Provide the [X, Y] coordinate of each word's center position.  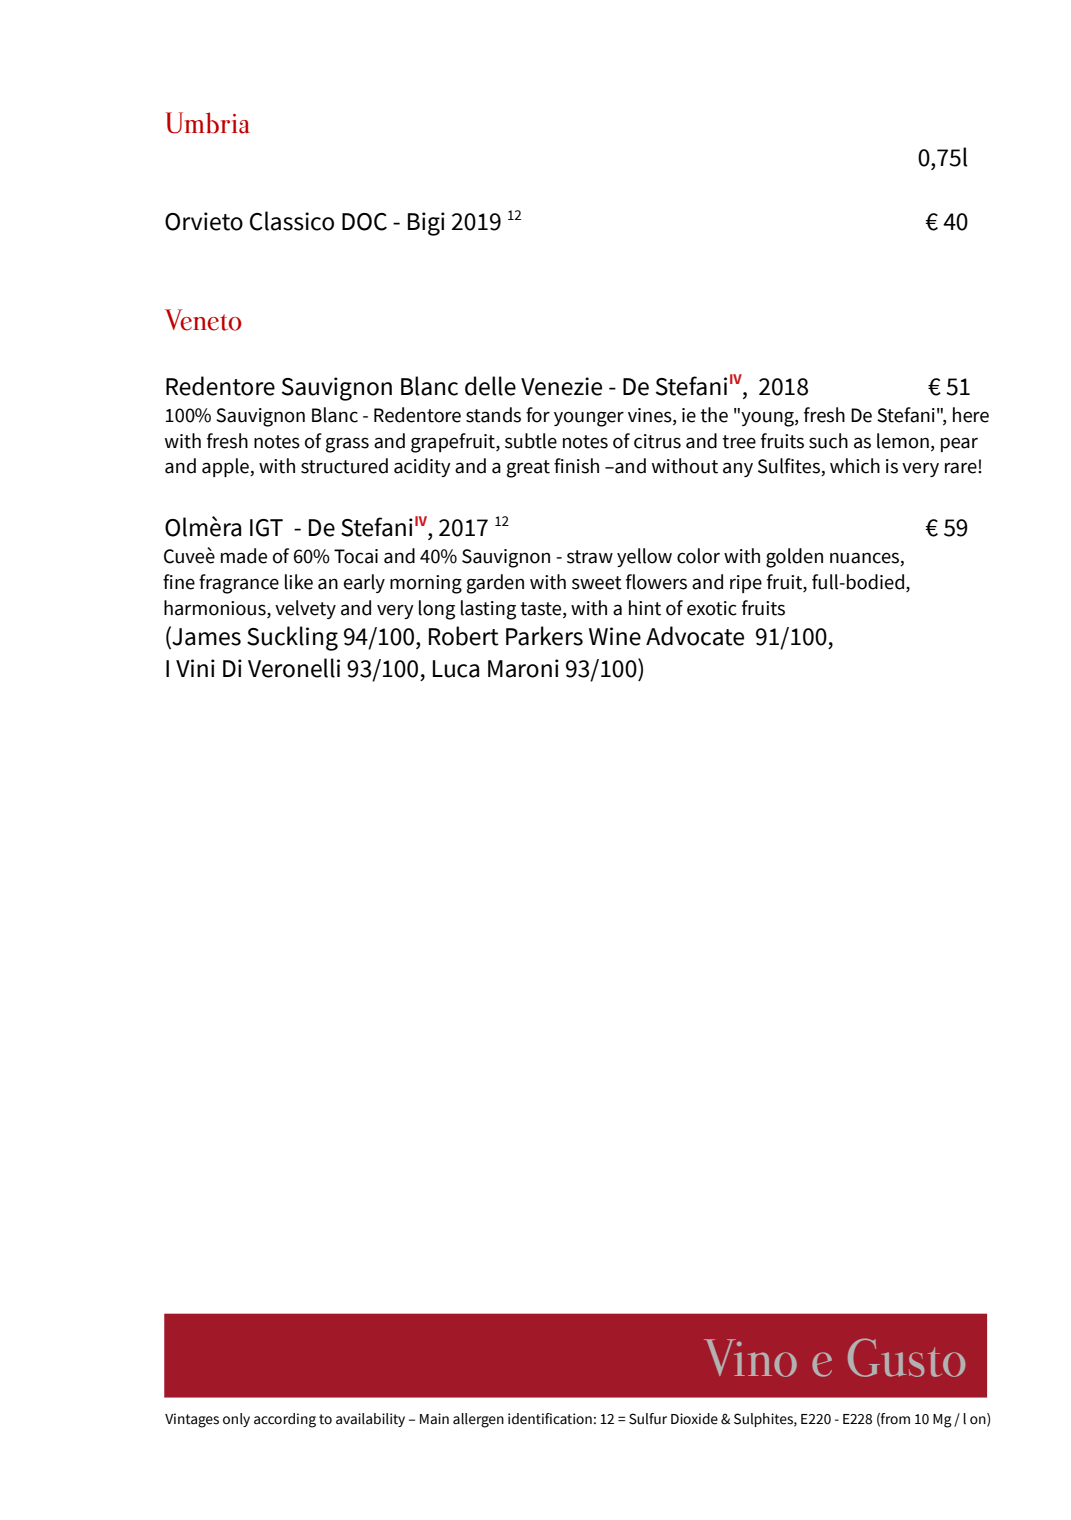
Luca [456, 669]
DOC [364, 222]
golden [794, 558]
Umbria [208, 123]
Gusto [907, 1357]
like [299, 582]
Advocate [695, 636]
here [971, 415]
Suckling [292, 638]
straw [590, 557]
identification [550, 1419]
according [285, 1420]
